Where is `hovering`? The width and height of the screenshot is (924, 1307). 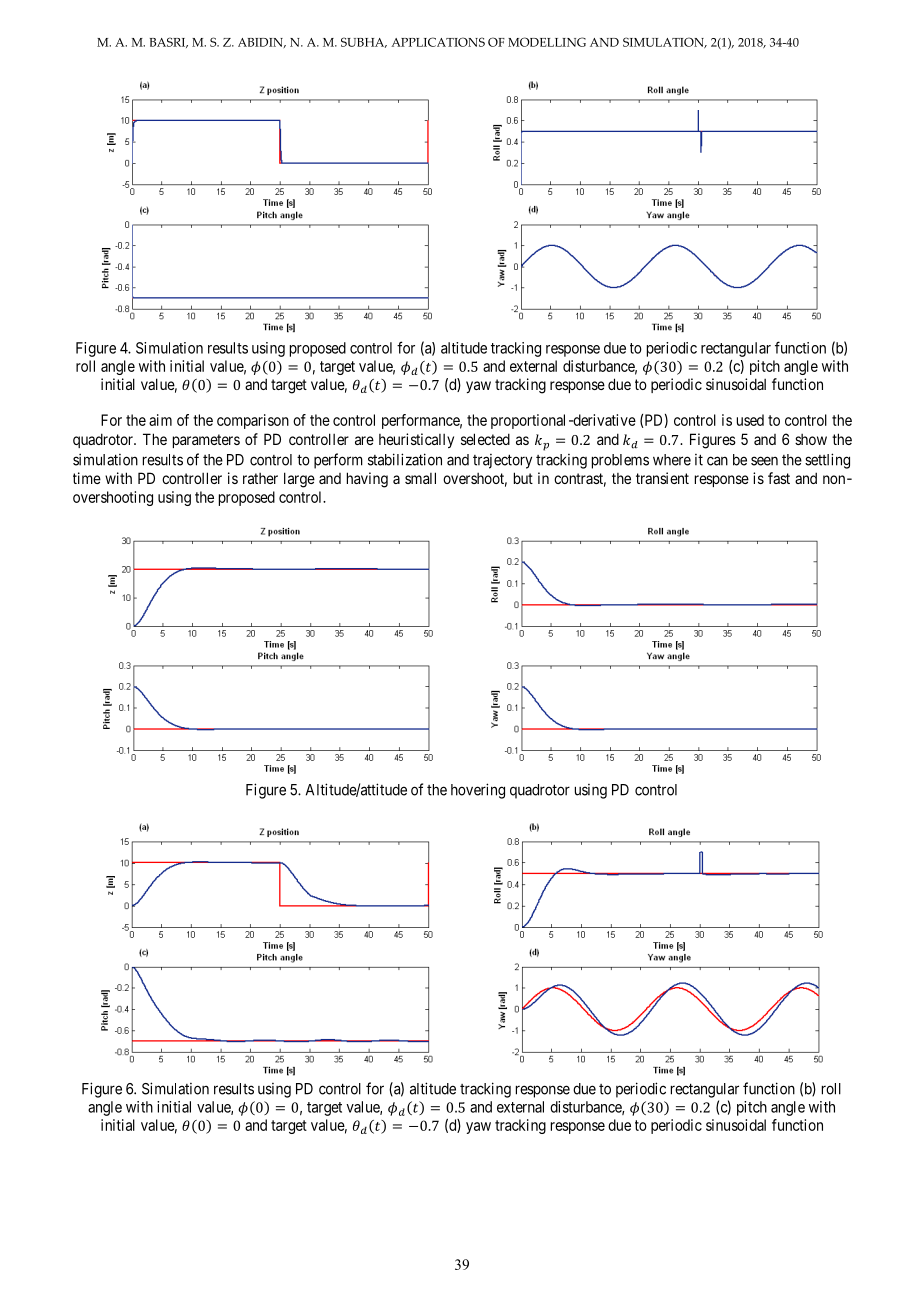 hovering is located at coordinates (478, 791).
